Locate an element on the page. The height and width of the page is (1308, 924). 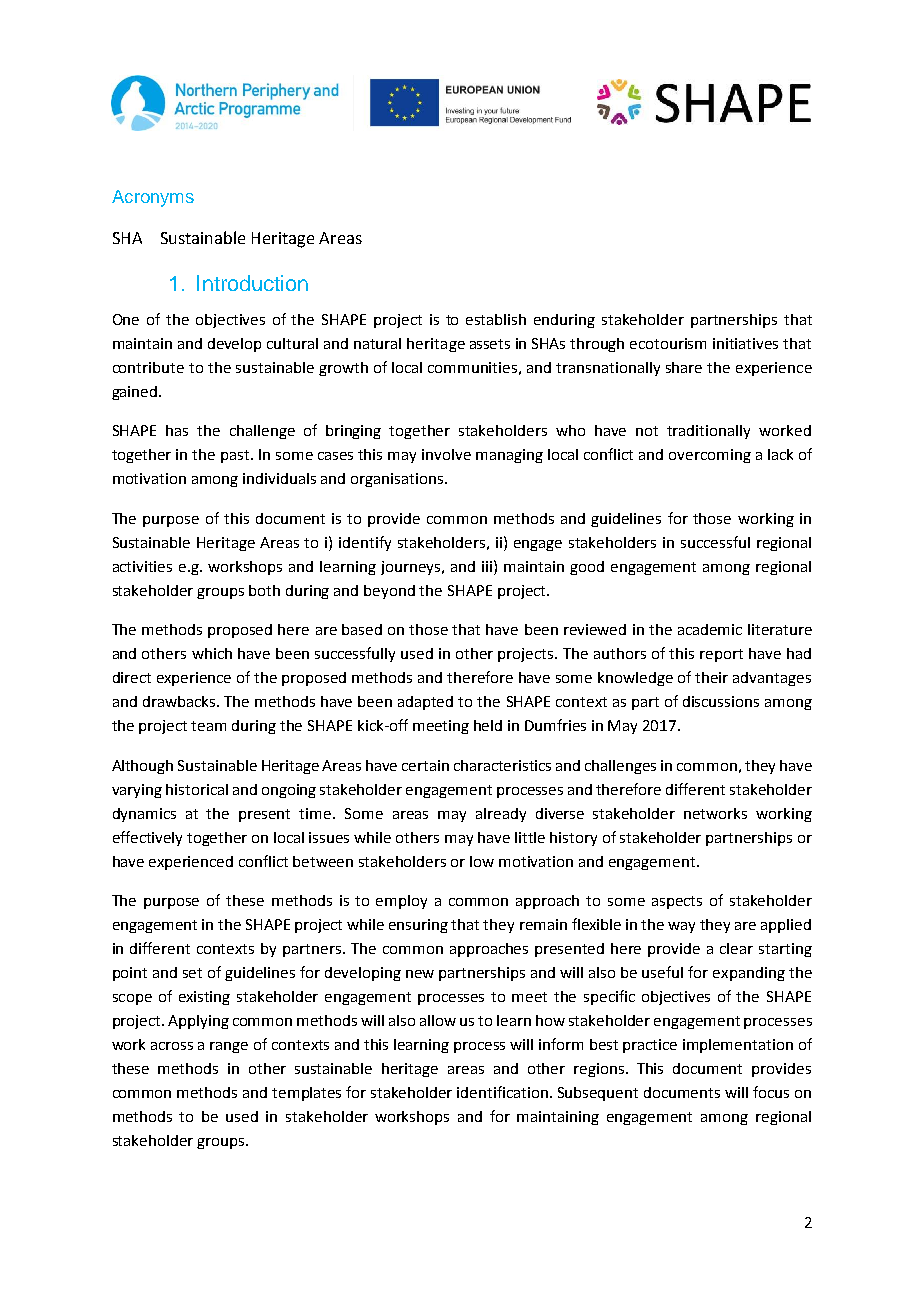
which is located at coordinates (212, 653).
